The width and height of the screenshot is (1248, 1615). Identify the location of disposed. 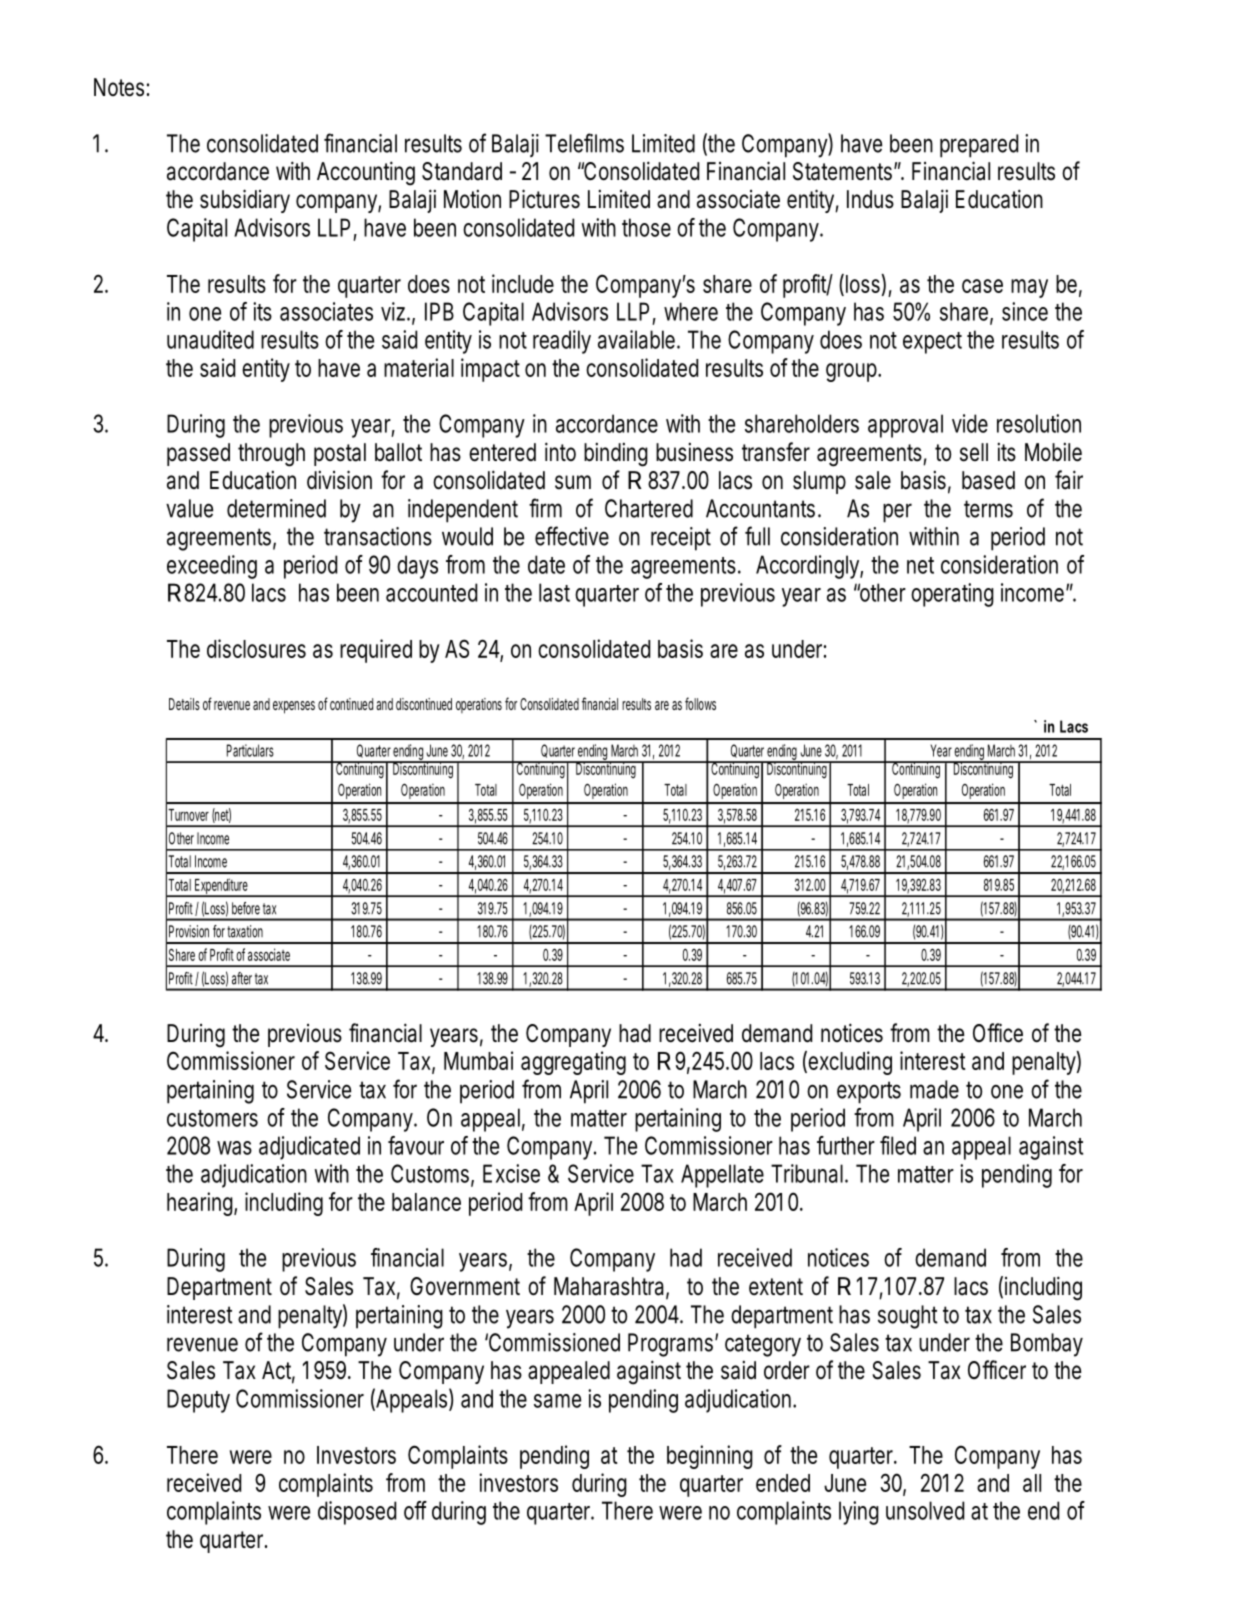
(357, 1513).
